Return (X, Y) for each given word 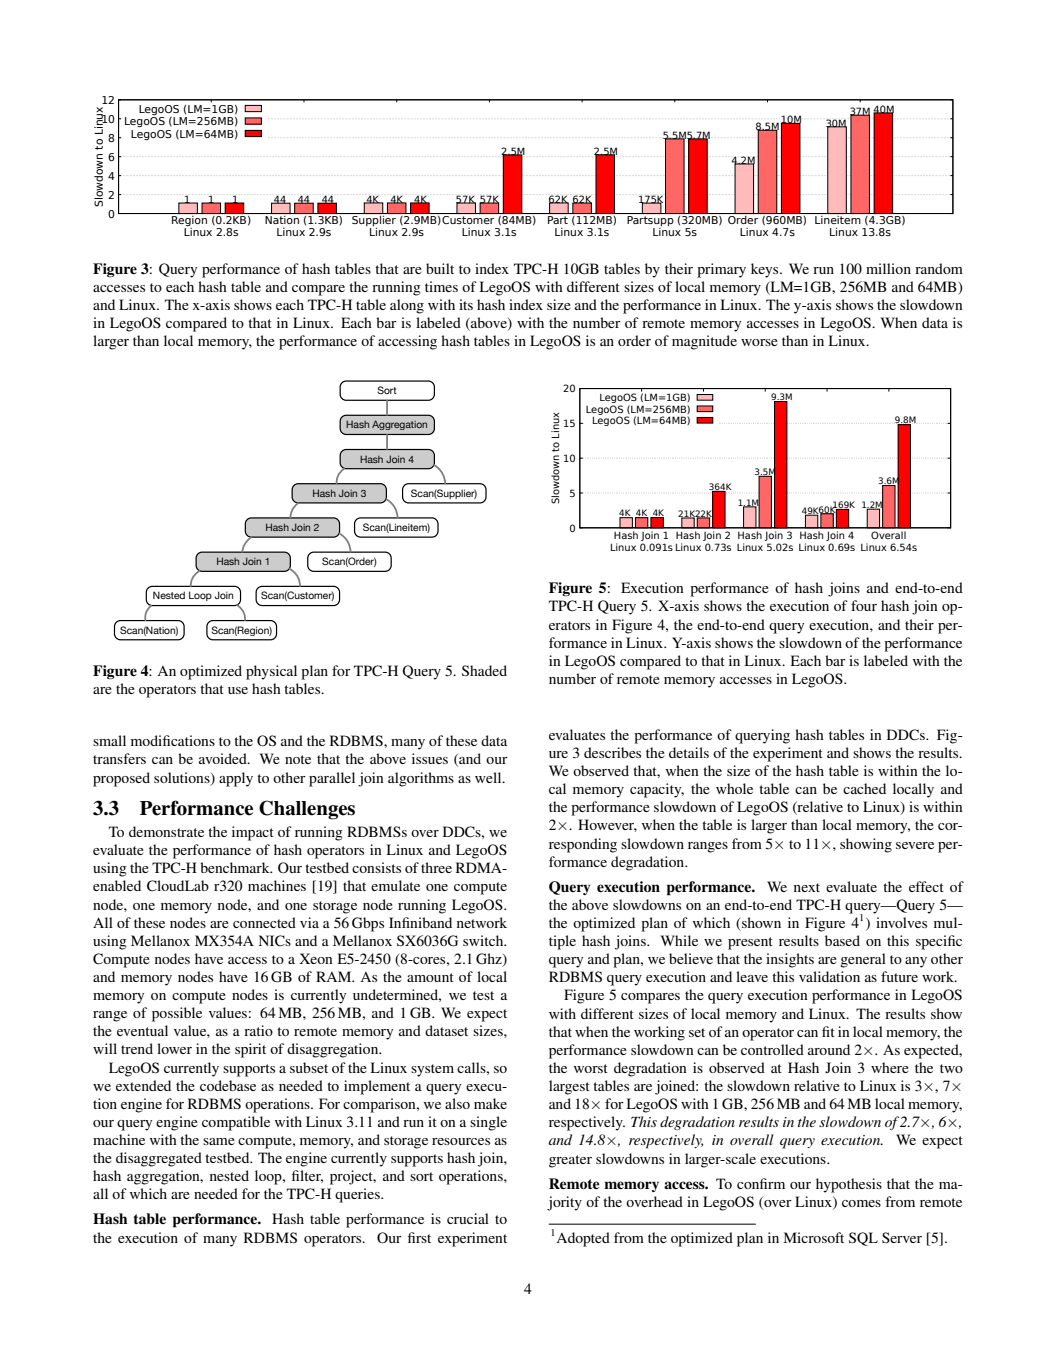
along (407, 306)
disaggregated (159, 1159)
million (888, 268)
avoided (224, 758)
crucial (468, 1218)
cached (864, 788)
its (466, 304)
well (489, 777)
